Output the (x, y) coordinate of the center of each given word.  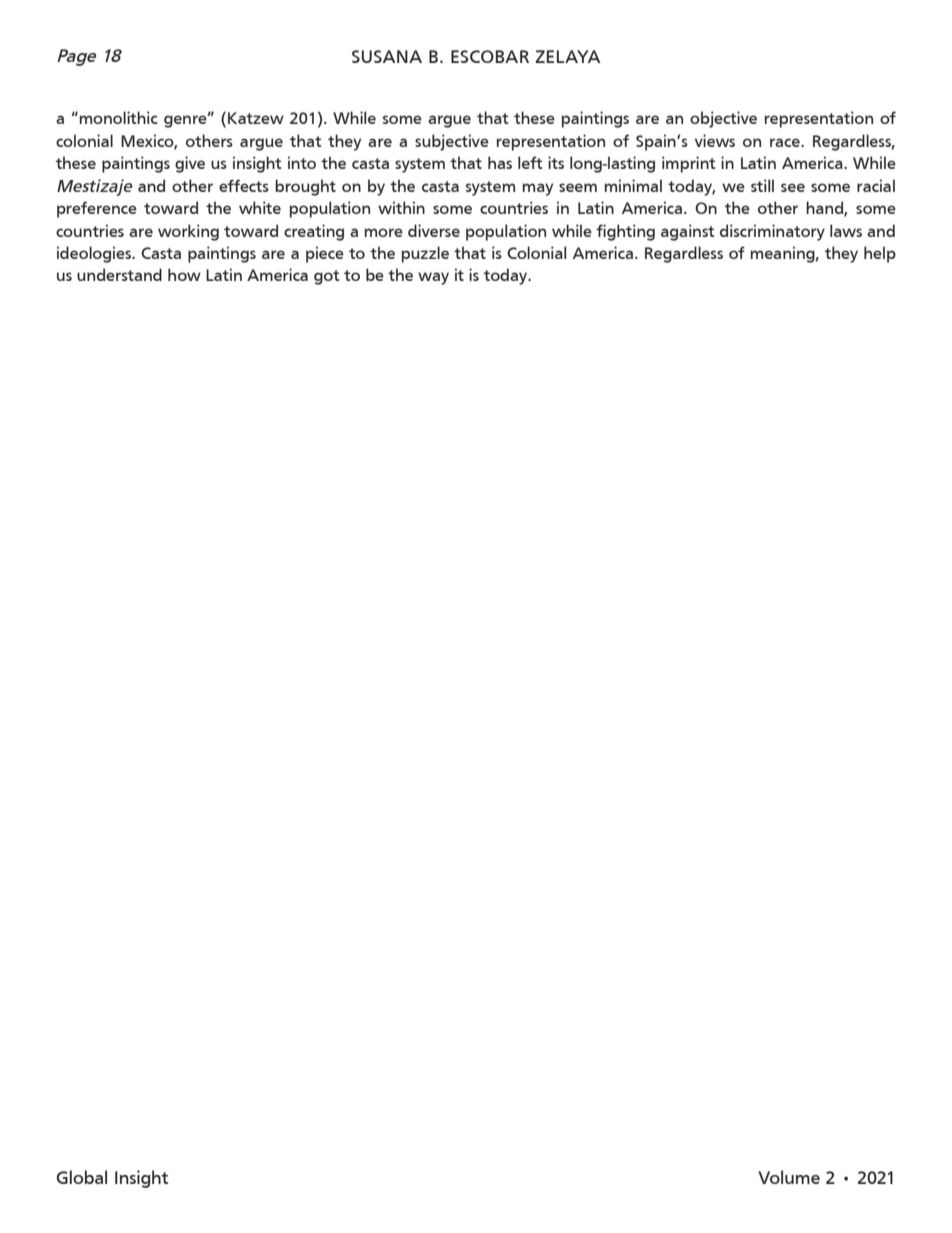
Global (82, 1177)
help (880, 254)
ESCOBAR (490, 56)
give (190, 164)
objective (723, 119)
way (433, 278)
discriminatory (772, 232)
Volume (789, 1177)
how (184, 274)
